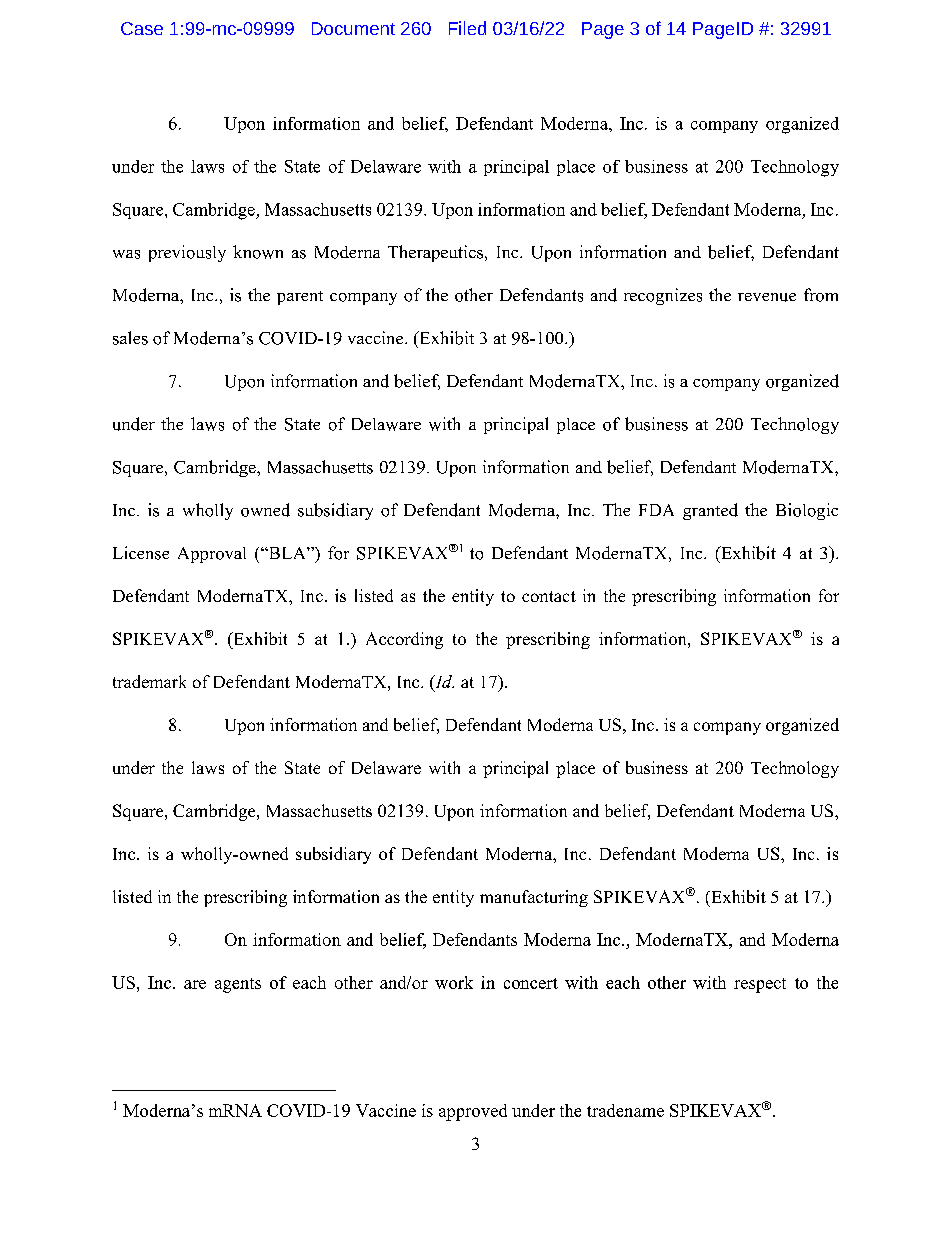 The width and height of the page is (952, 1233). What do you see at coordinates (473, 1112) in the page?
I see `approved` at bounding box center [473, 1112].
